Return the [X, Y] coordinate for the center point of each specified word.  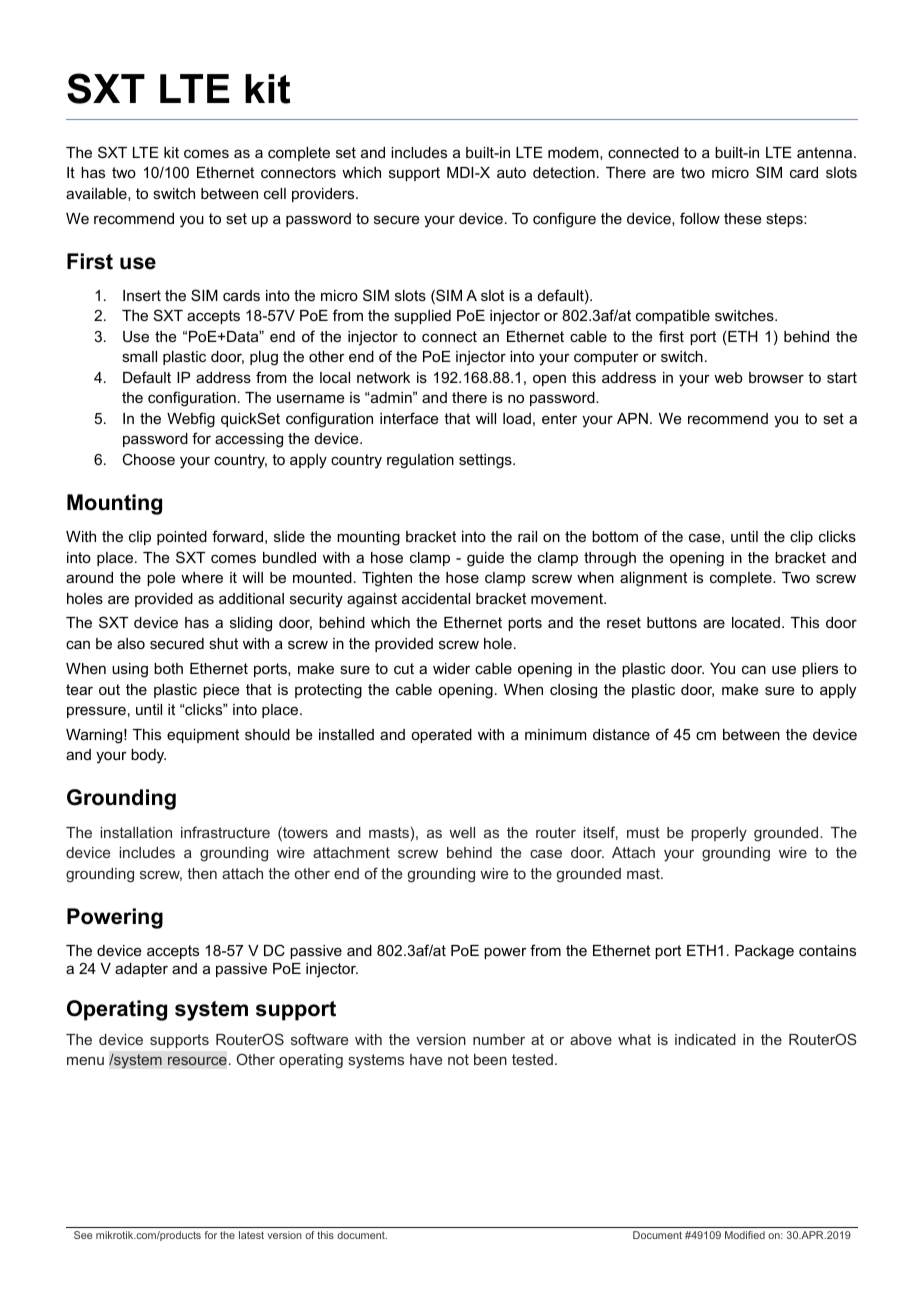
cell [275, 193]
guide [485, 559]
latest [251, 1235]
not [458, 1059]
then [202, 873]
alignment [653, 579]
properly [719, 834]
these [743, 218]
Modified [745, 1235]
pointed [182, 538]
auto [511, 172]
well [462, 832]
